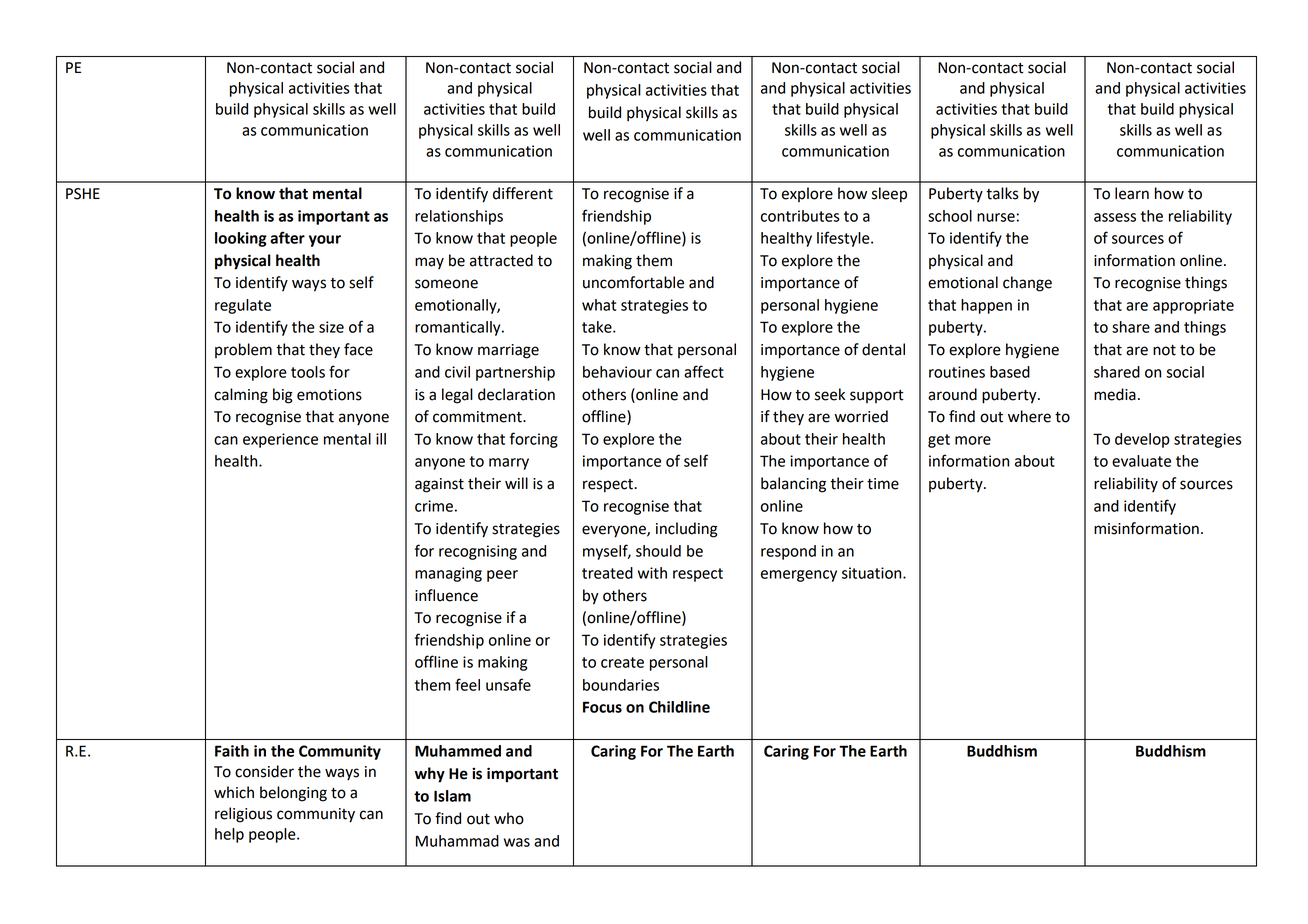 This screenshot has width=1308, height=924. I want to click on looking, so click(241, 239).
